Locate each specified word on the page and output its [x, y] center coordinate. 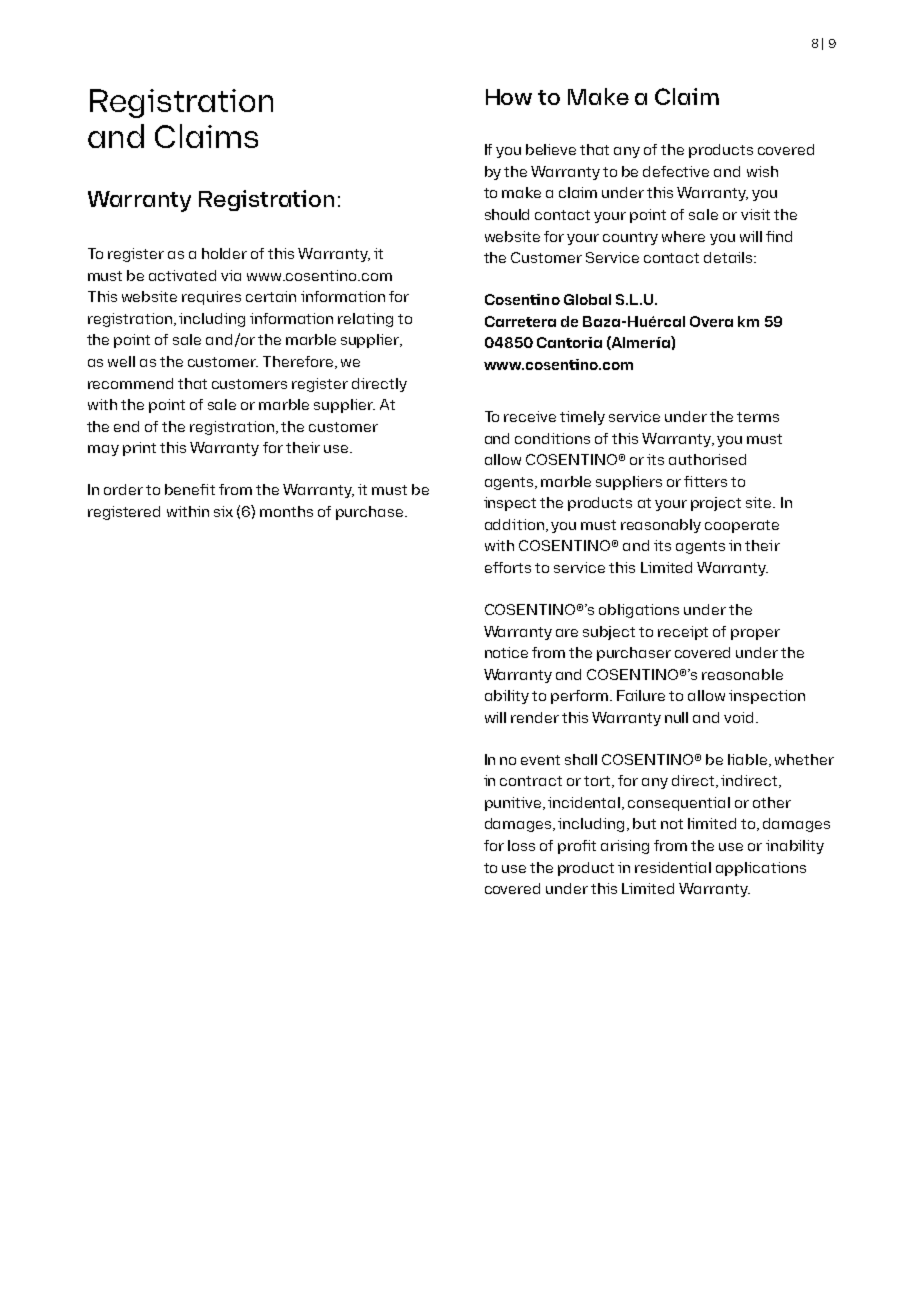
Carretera [520, 321]
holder [224, 253]
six [223, 511]
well [121, 361]
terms [758, 417]
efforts [508, 567]
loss [521, 845]
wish [762, 171]
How [509, 97]
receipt [683, 633]
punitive [514, 804]
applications [761, 869]
